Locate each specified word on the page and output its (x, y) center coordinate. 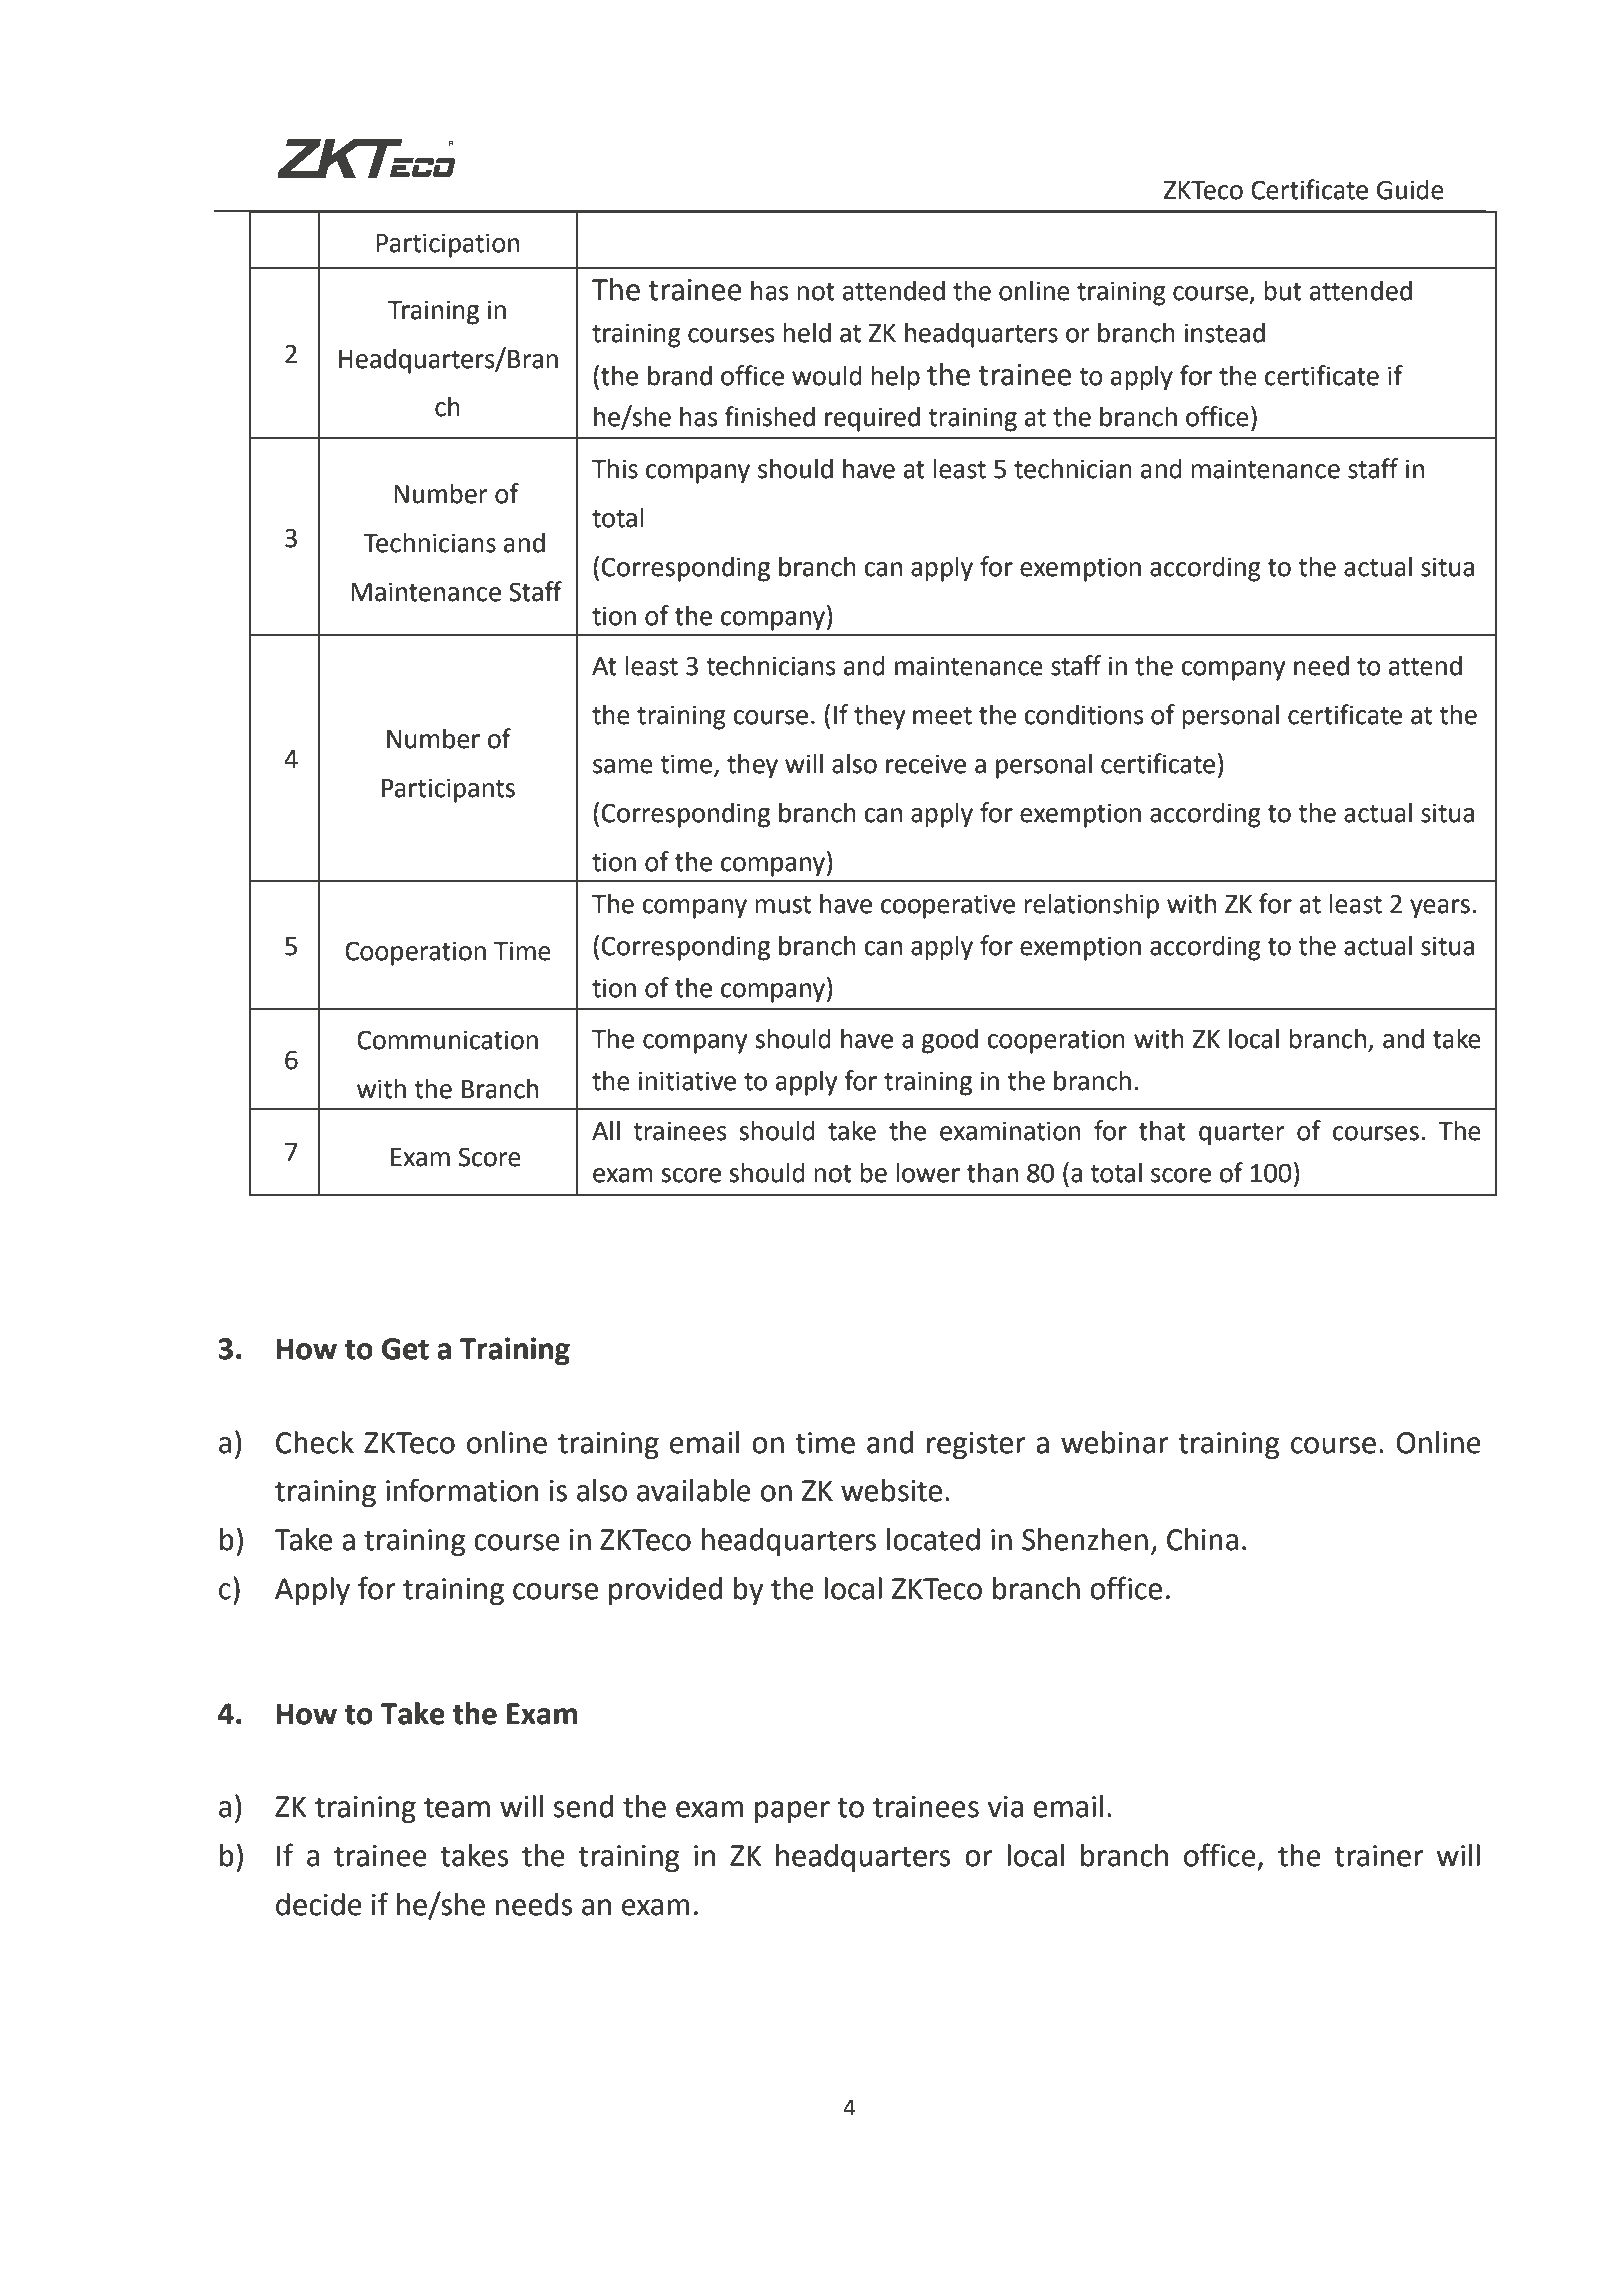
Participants (448, 790)
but (1283, 290)
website (891, 1490)
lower (928, 1172)
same (623, 766)
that (1162, 1130)
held (807, 332)
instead (1225, 332)
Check (315, 1442)
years (1440, 909)
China (1202, 1539)
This (615, 468)
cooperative (948, 906)
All (606, 1130)
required (872, 419)
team (457, 1807)
